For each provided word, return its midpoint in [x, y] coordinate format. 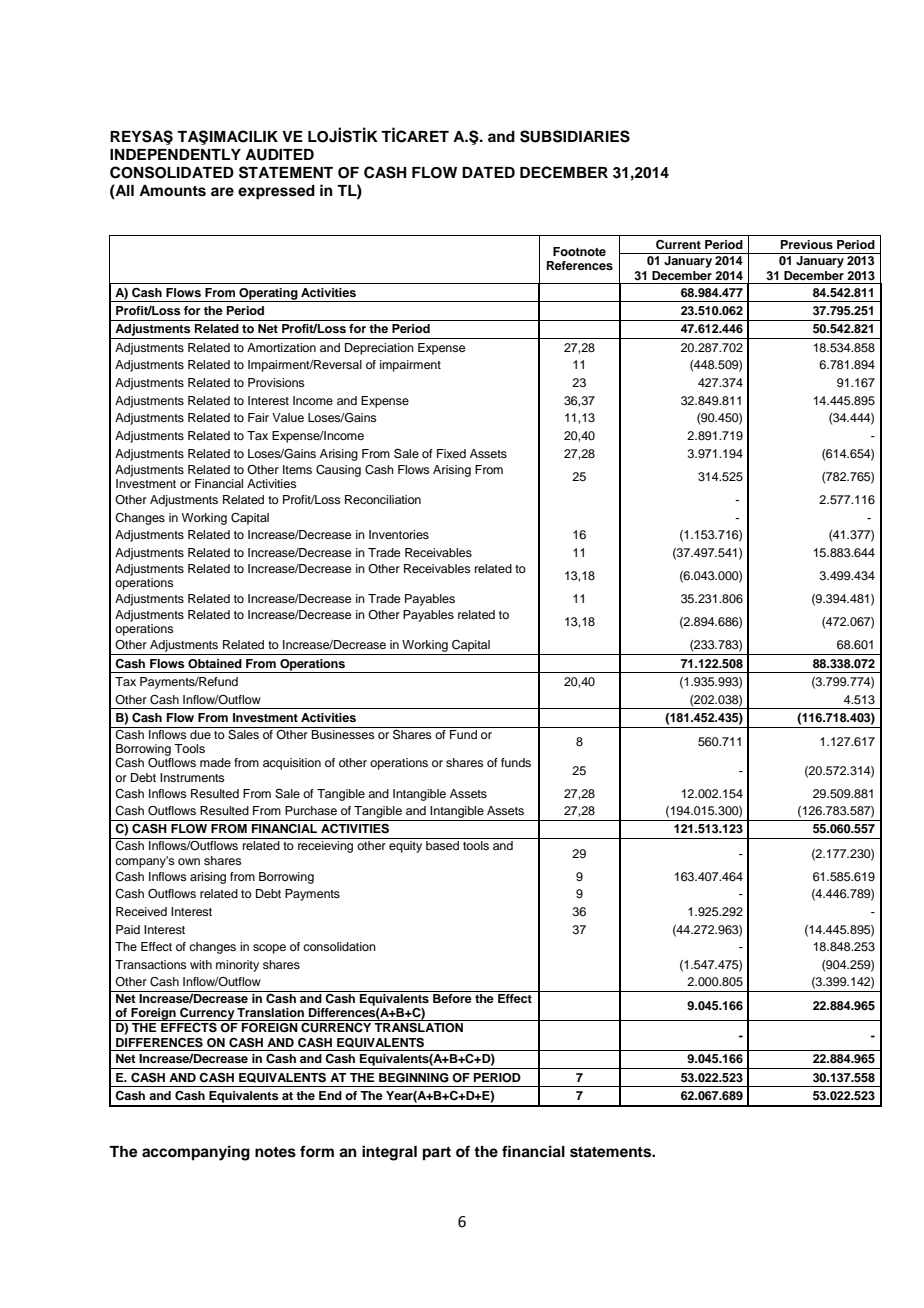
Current [678, 245]
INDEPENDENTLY [175, 154]
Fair [258, 417]
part [437, 1154]
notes [275, 1152]
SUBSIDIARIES [575, 136]
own [189, 861]
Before [452, 998]
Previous [807, 244]
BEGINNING [414, 1078]
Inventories [399, 534]
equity [405, 847]
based [442, 845]
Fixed [451, 453]
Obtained [215, 664]
